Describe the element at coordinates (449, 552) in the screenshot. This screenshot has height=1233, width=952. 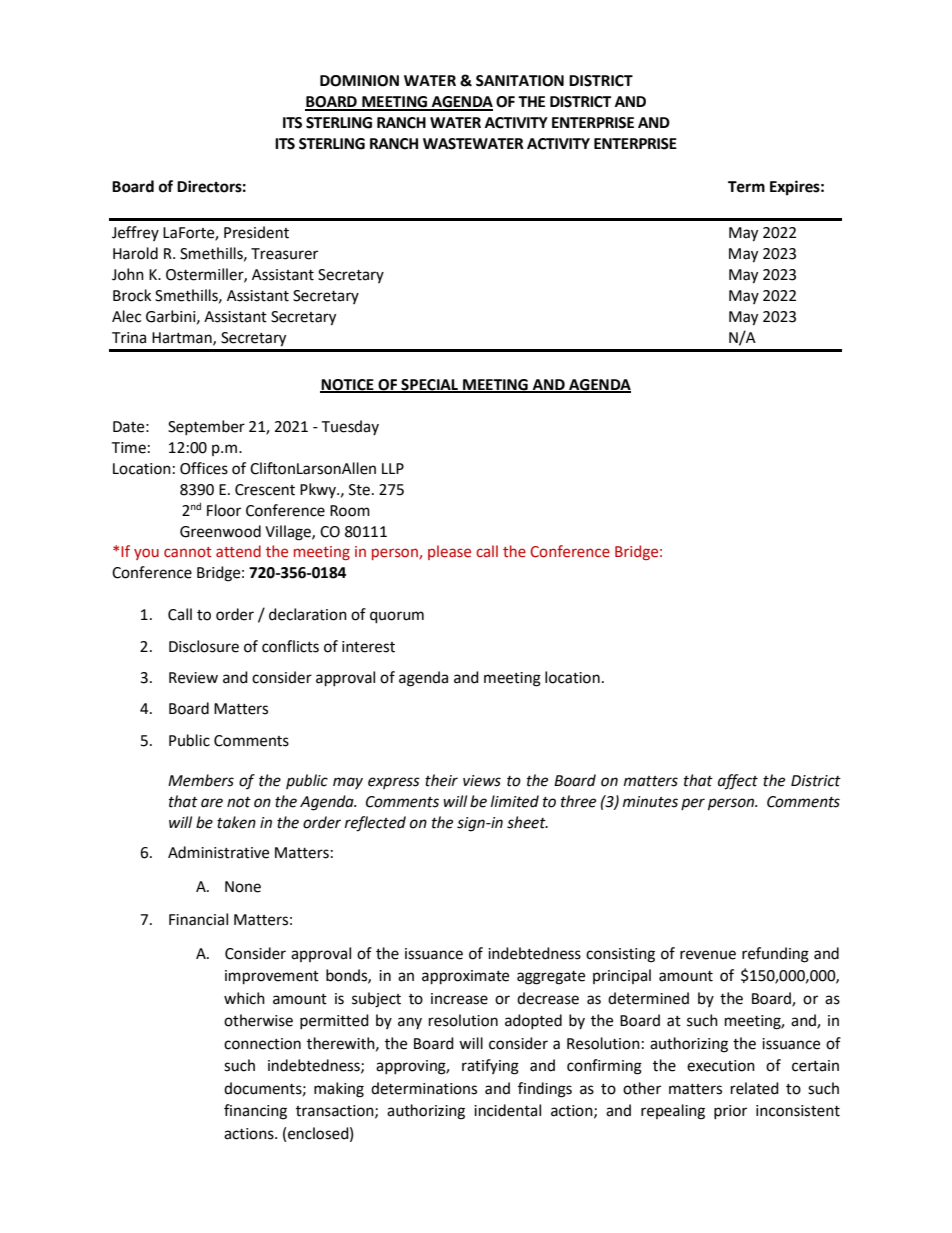
I see `please` at that location.
